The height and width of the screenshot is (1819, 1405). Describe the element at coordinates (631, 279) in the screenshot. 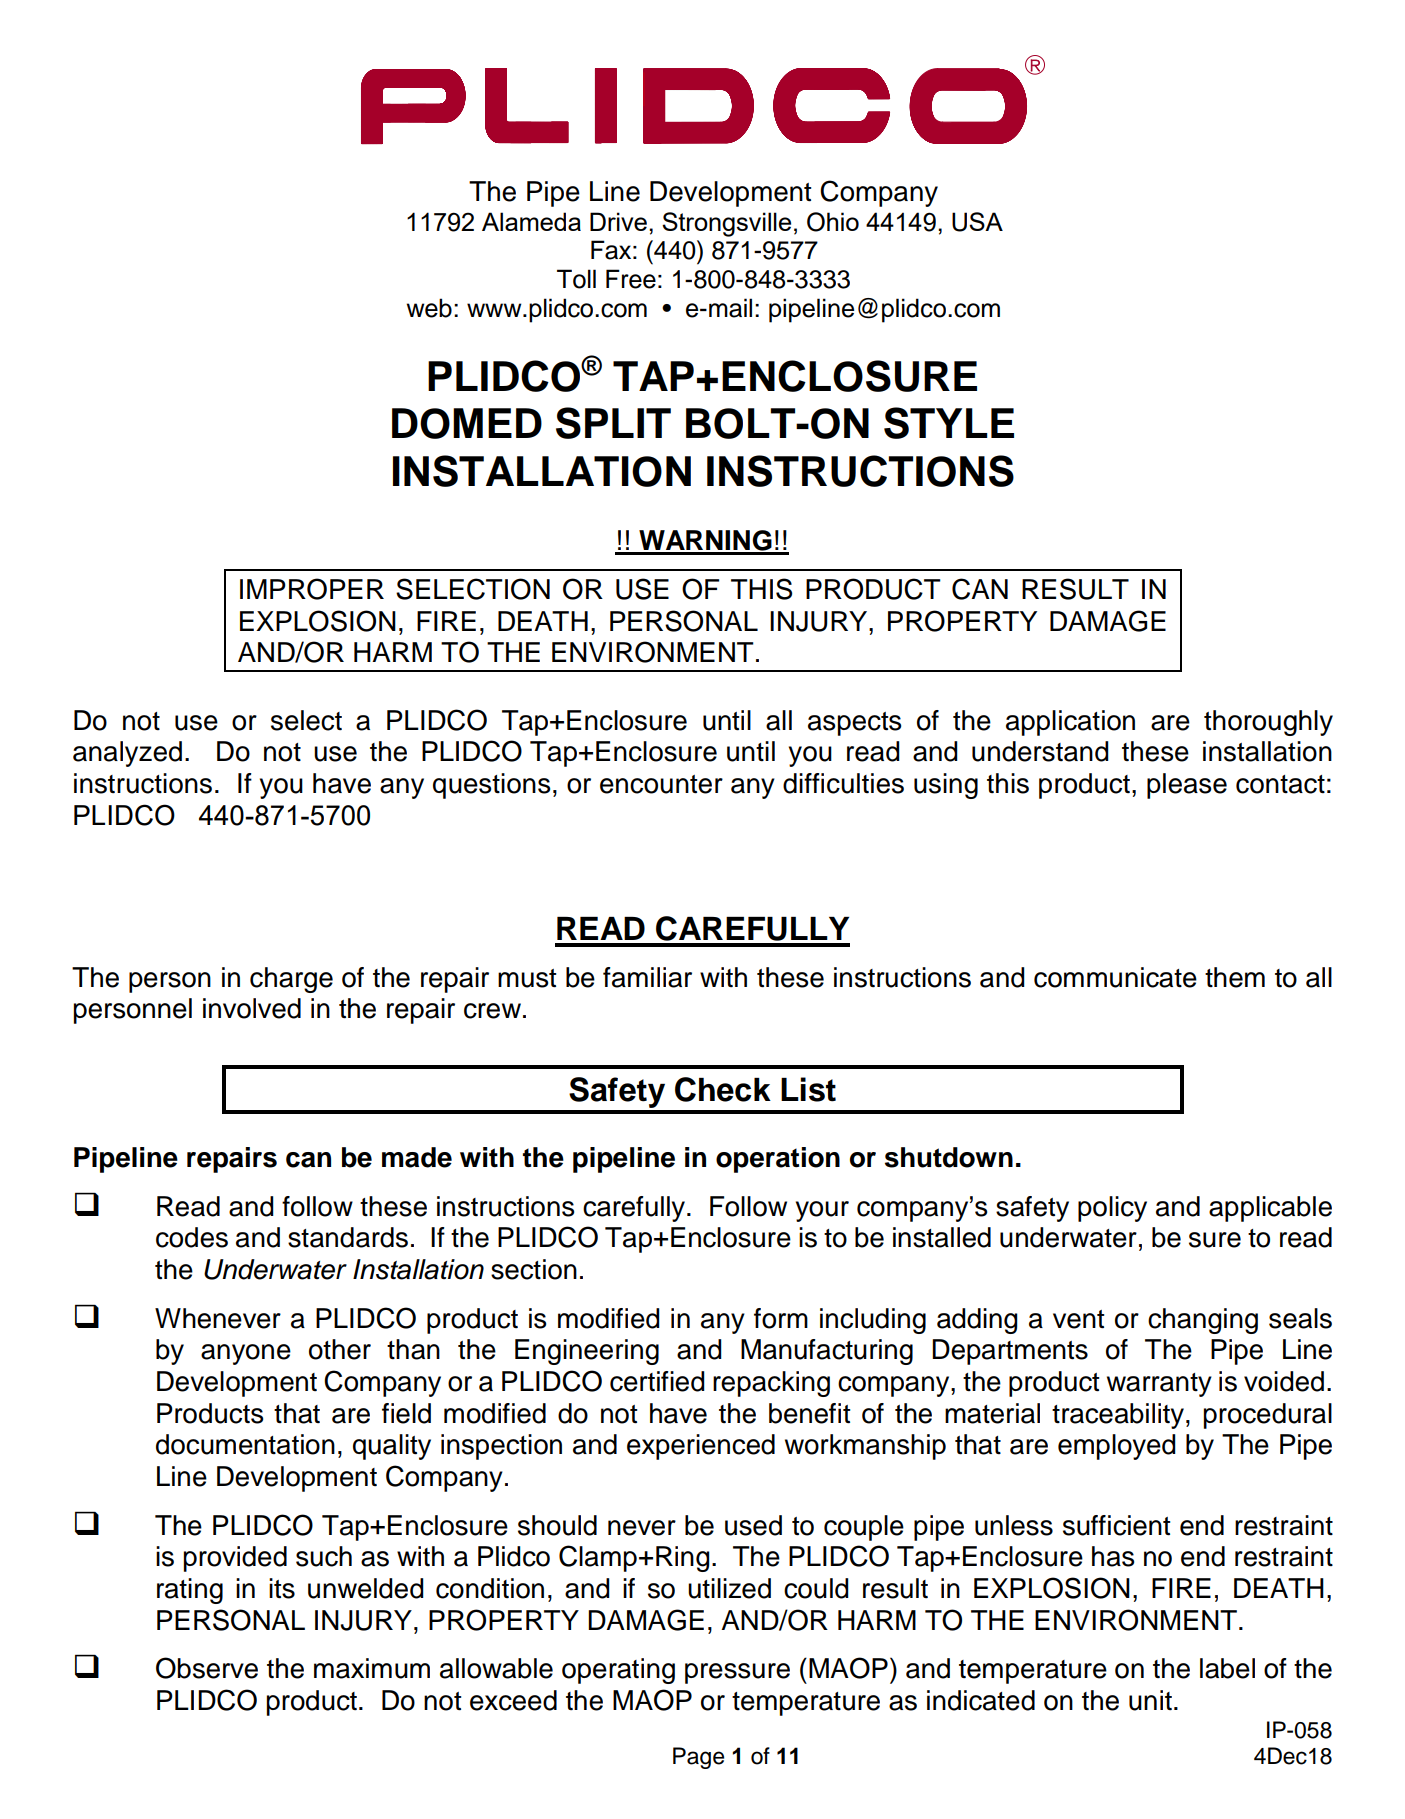

I see `Free` at that location.
